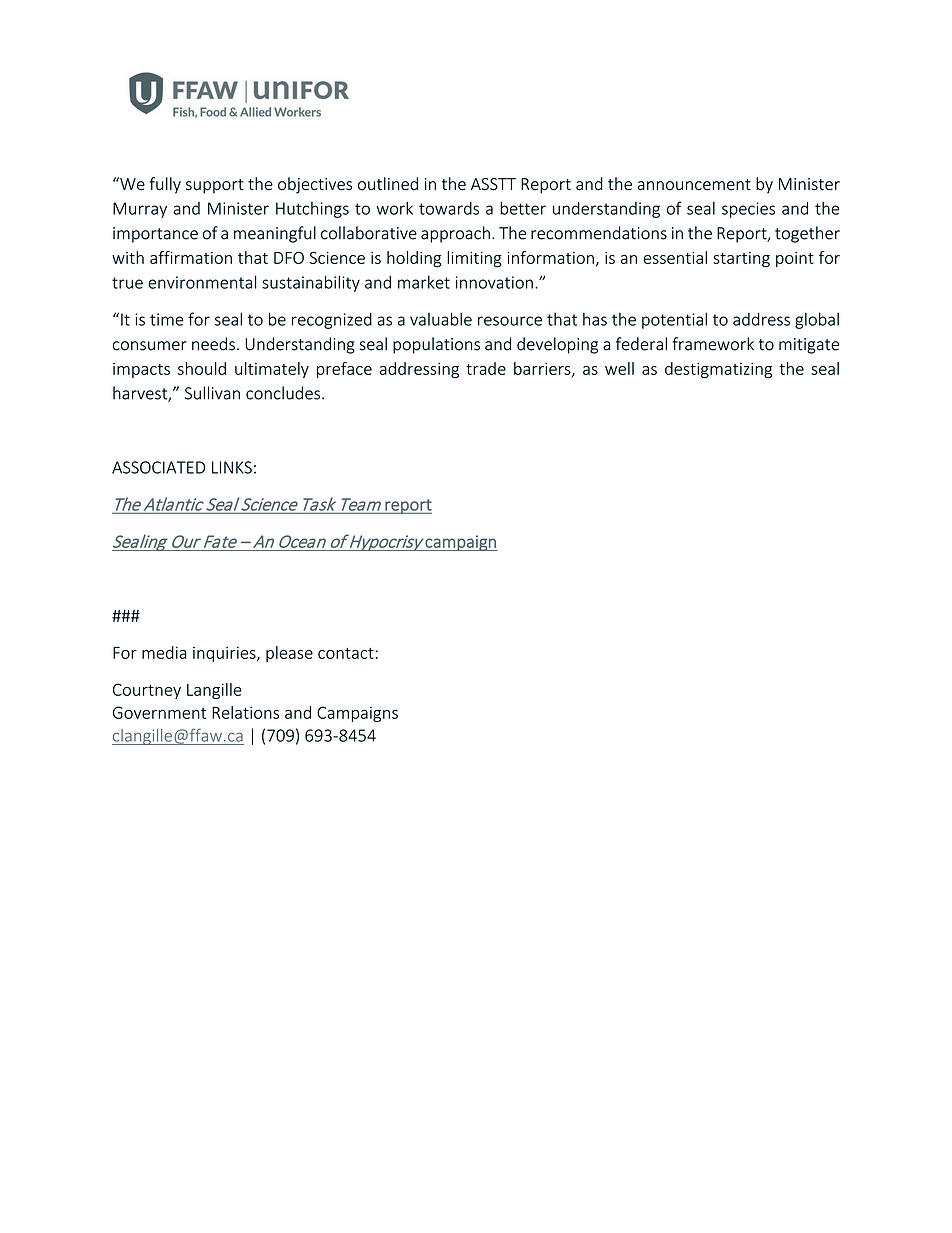 Image resolution: width=952 pixels, height=1233 pixels. What do you see at coordinates (346, 653) in the screenshot?
I see `contact` at bounding box center [346, 653].
